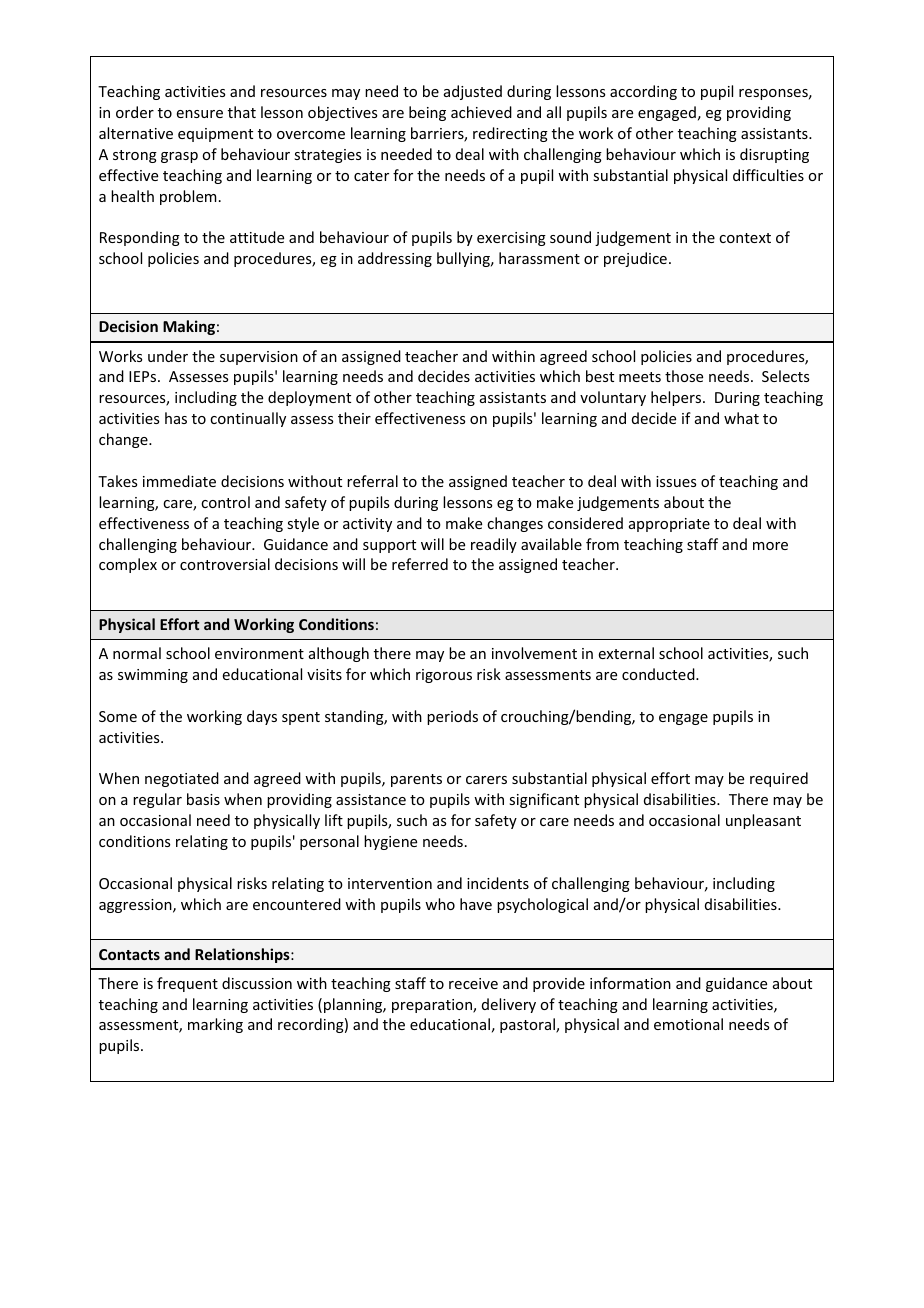  I want to click on frequent, so click(187, 984).
